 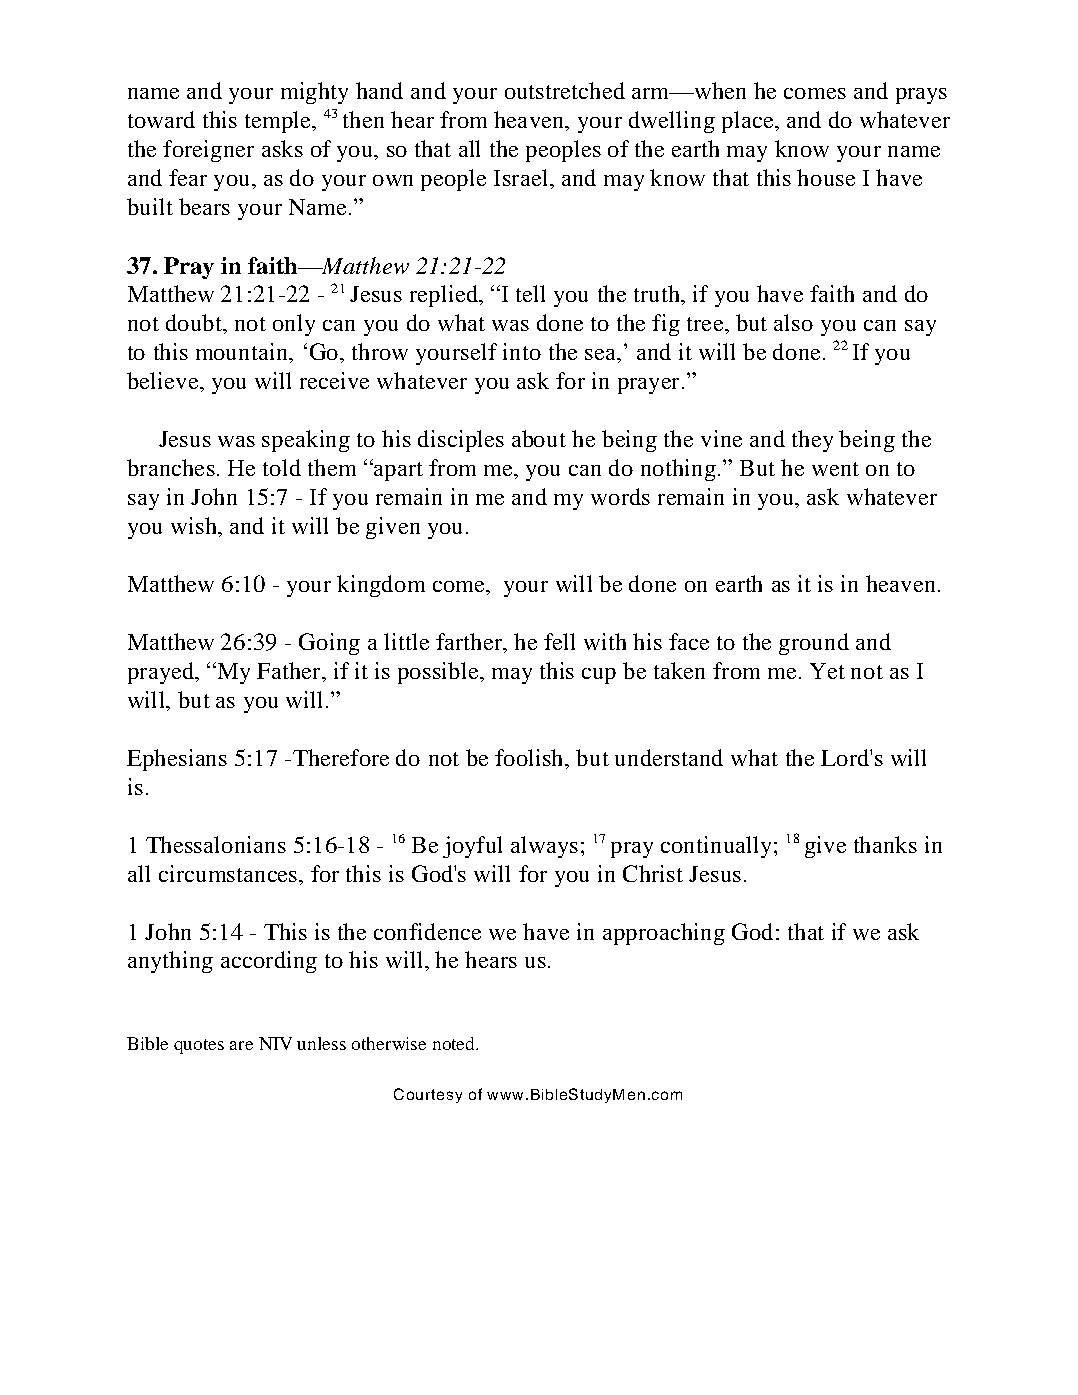 What do you see at coordinates (827, 671) in the page?
I see `Yet` at bounding box center [827, 671].
